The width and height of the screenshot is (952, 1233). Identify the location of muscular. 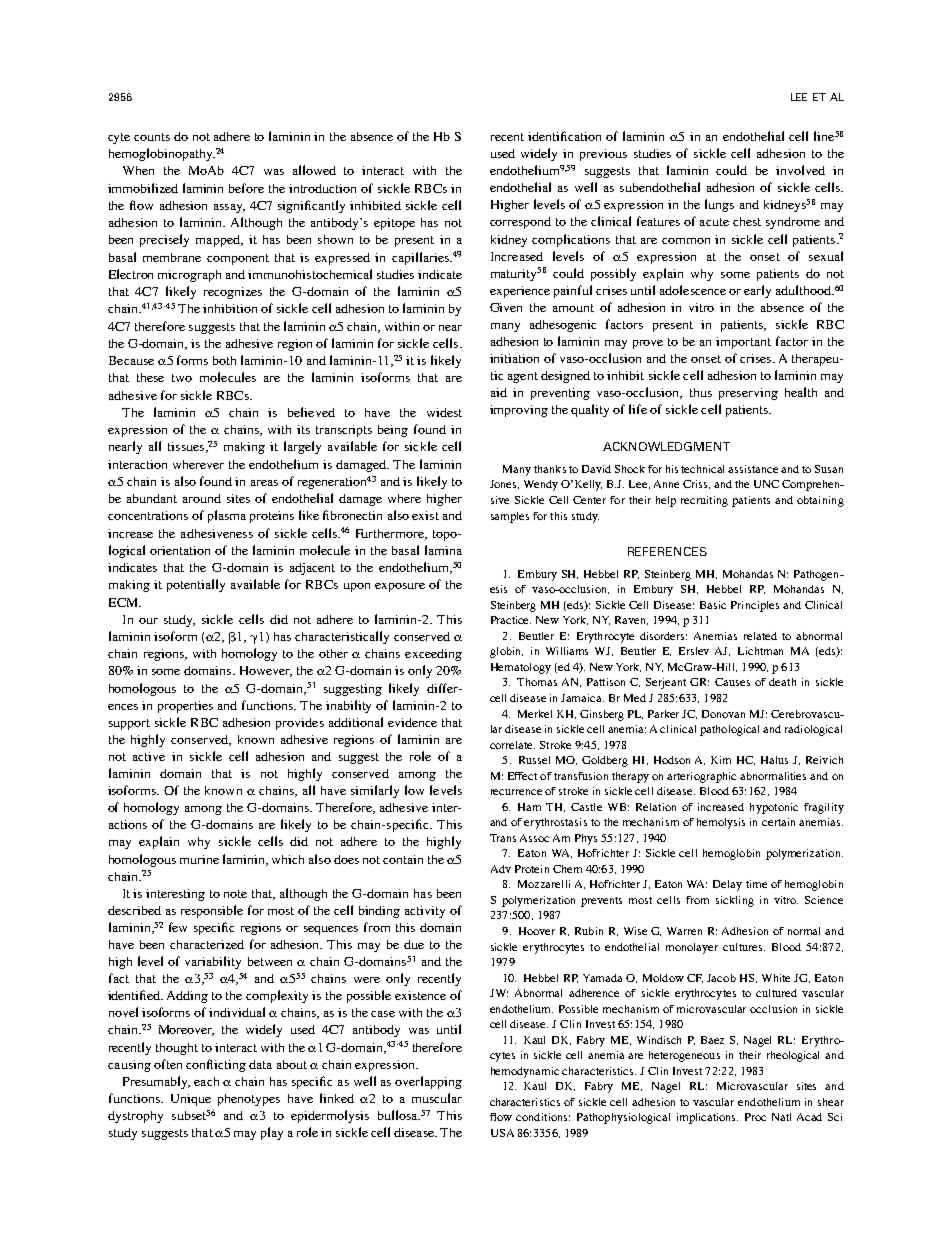
(437, 1098).
